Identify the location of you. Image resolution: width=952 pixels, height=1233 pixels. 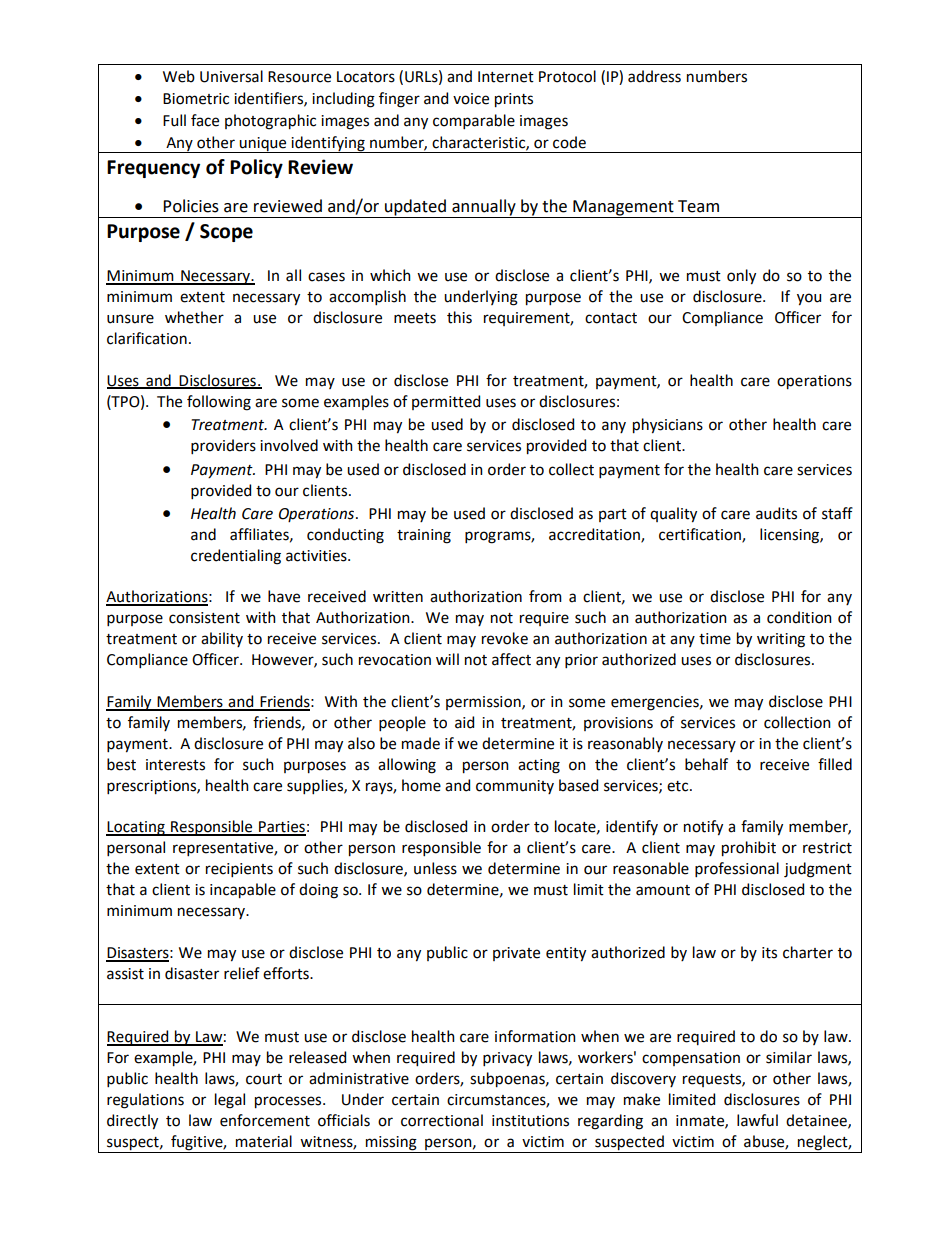
(809, 299).
